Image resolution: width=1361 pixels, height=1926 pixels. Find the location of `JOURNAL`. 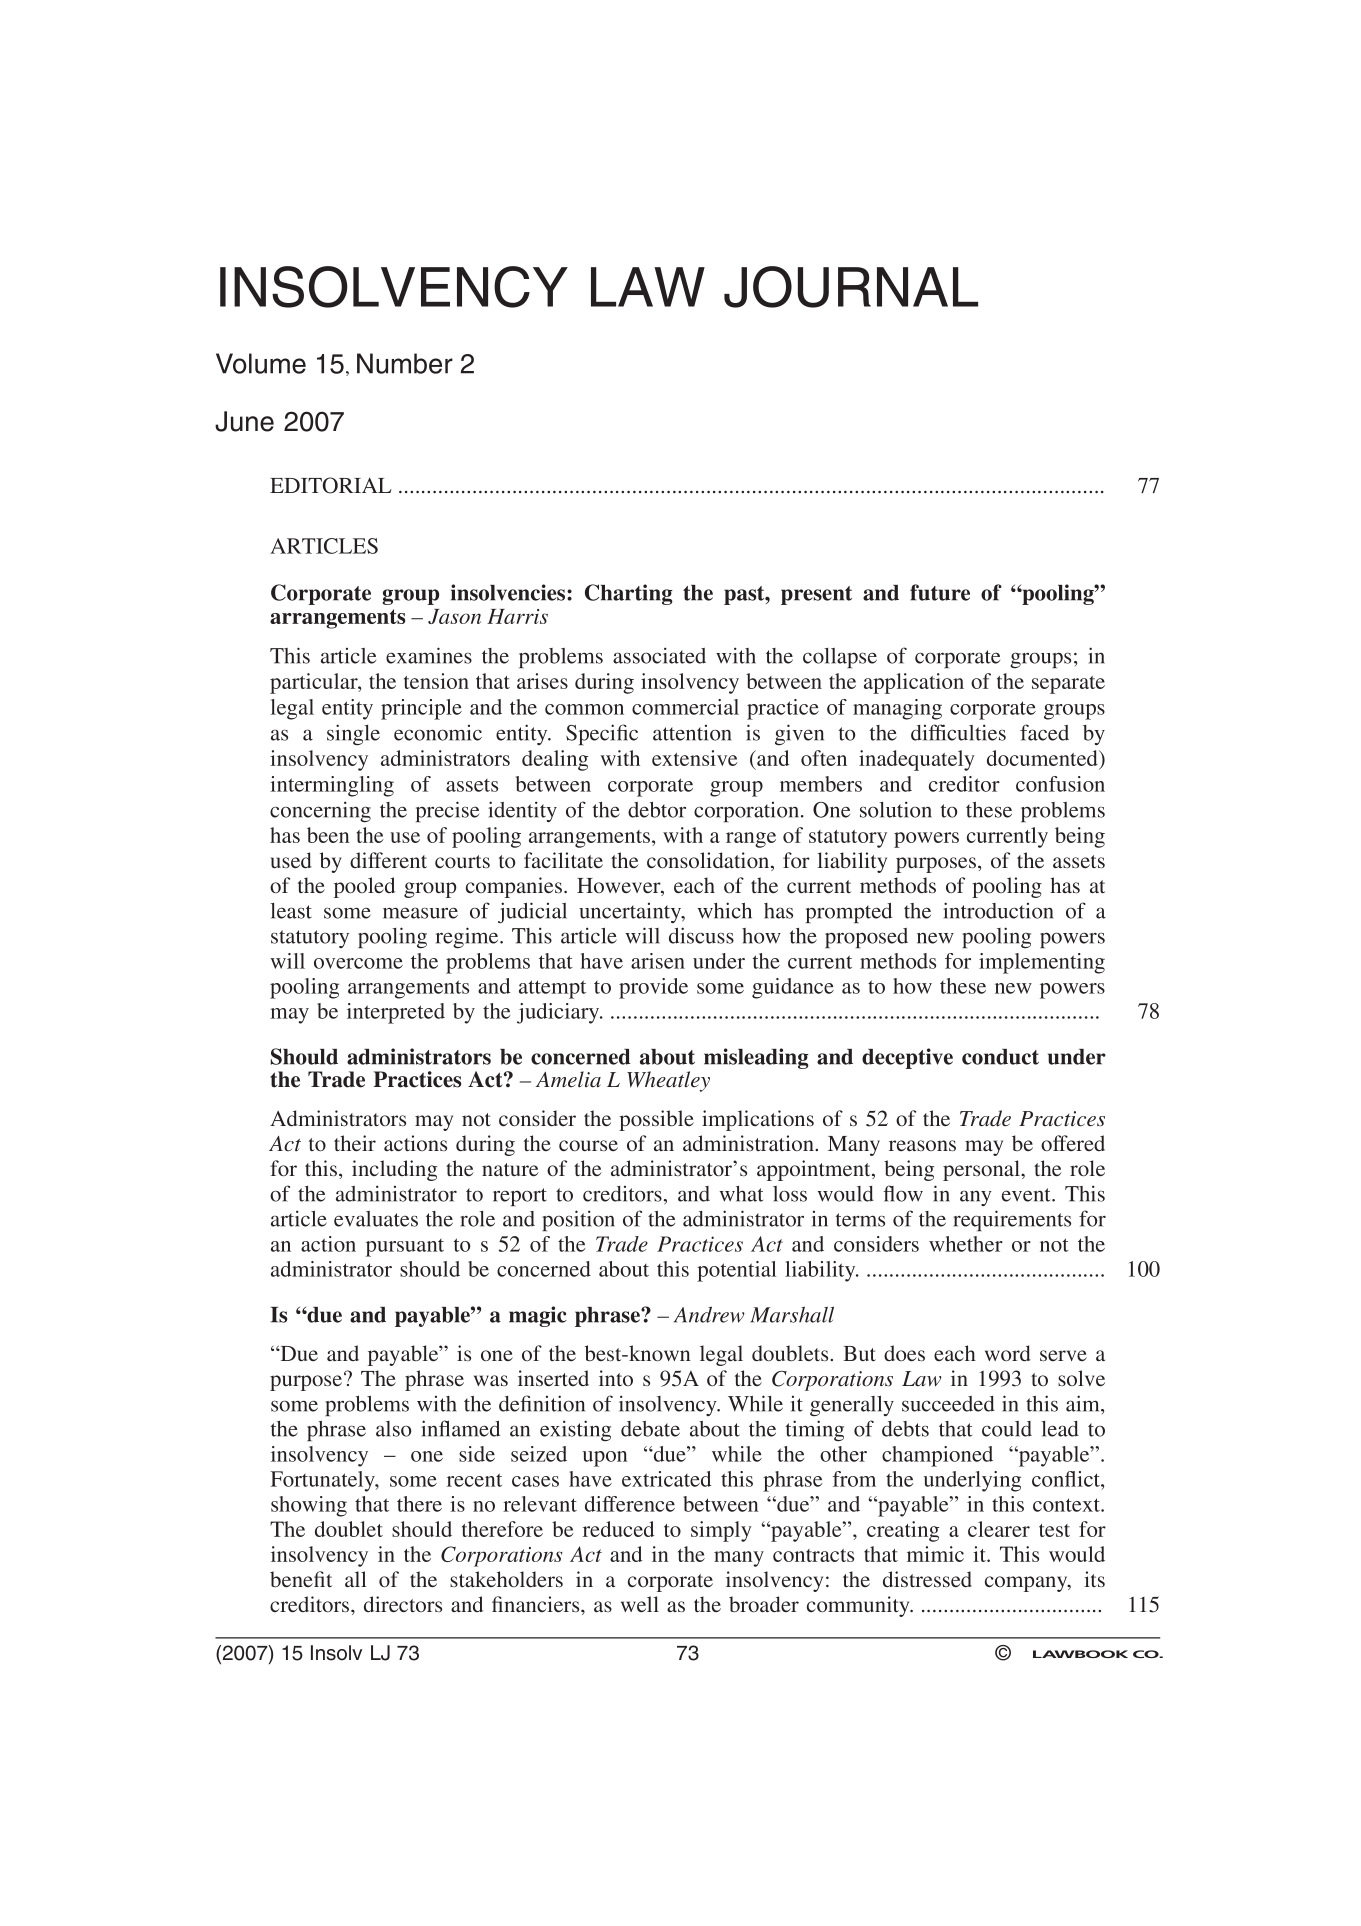

JOURNAL is located at coordinates (851, 287).
